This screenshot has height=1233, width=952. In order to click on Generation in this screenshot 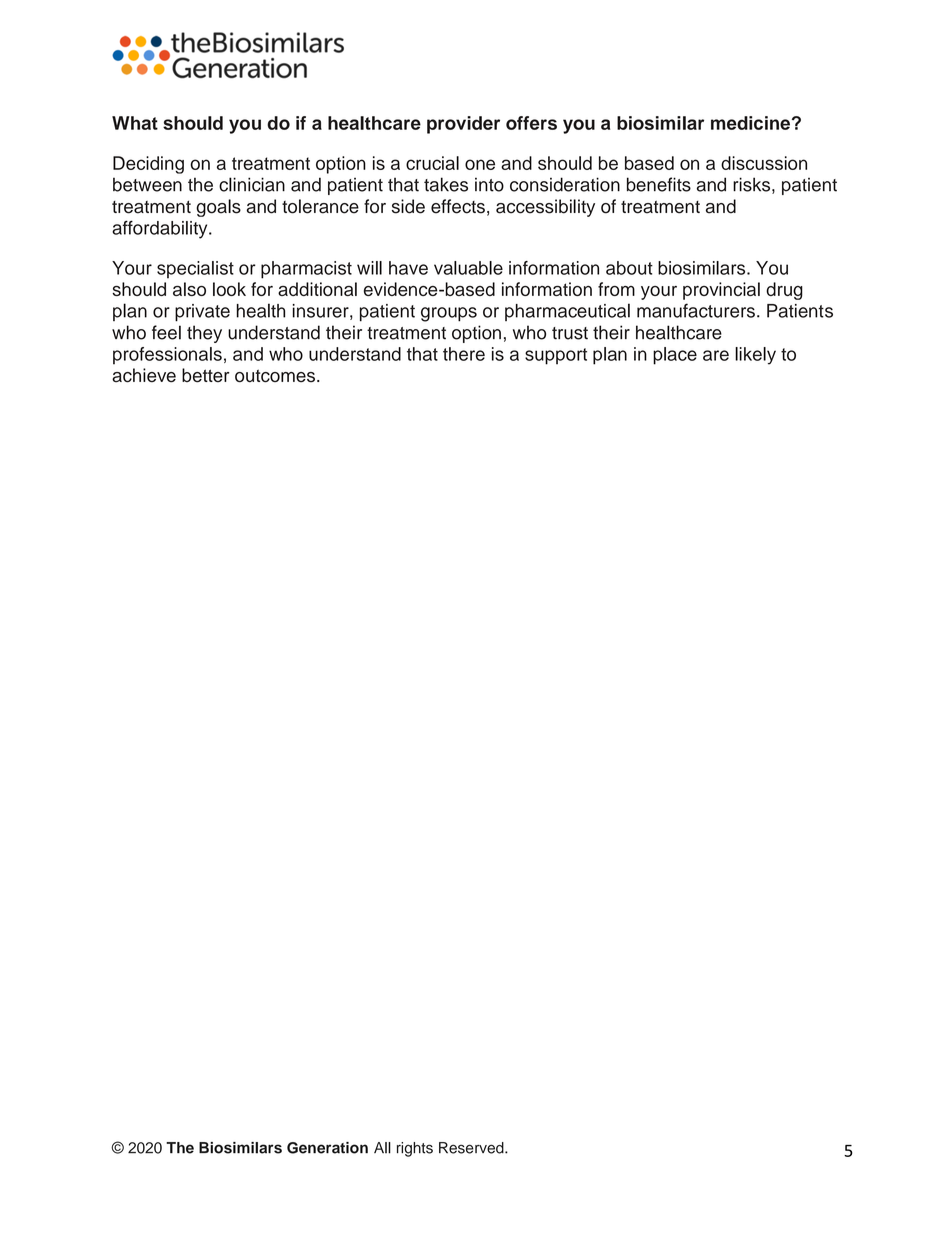, I will do `click(327, 1148)`.
